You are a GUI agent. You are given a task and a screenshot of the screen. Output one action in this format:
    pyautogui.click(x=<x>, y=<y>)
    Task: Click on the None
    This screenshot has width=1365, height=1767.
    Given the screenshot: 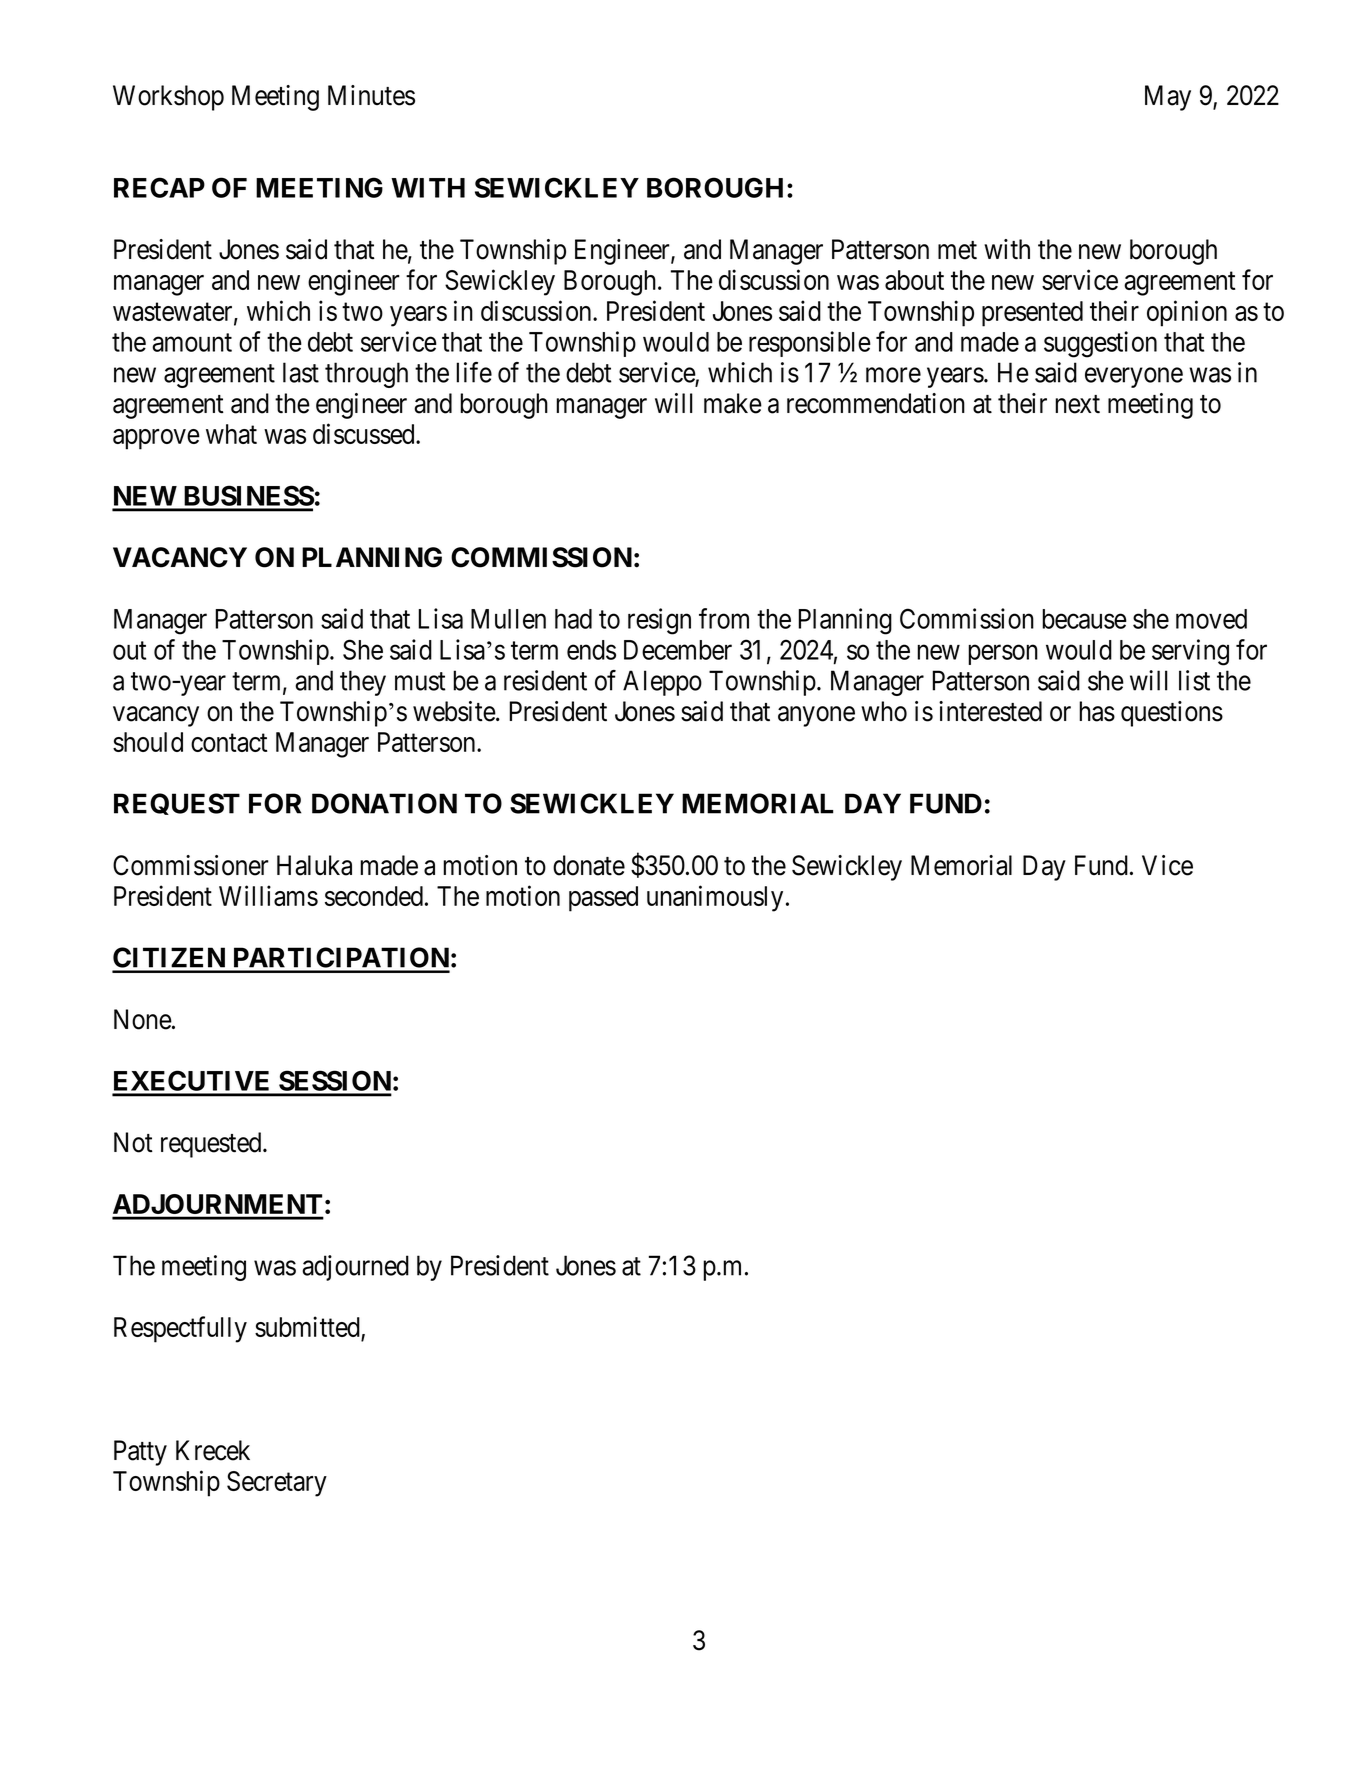 What is the action you would take?
    pyautogui.click(x=143, y=1019)
